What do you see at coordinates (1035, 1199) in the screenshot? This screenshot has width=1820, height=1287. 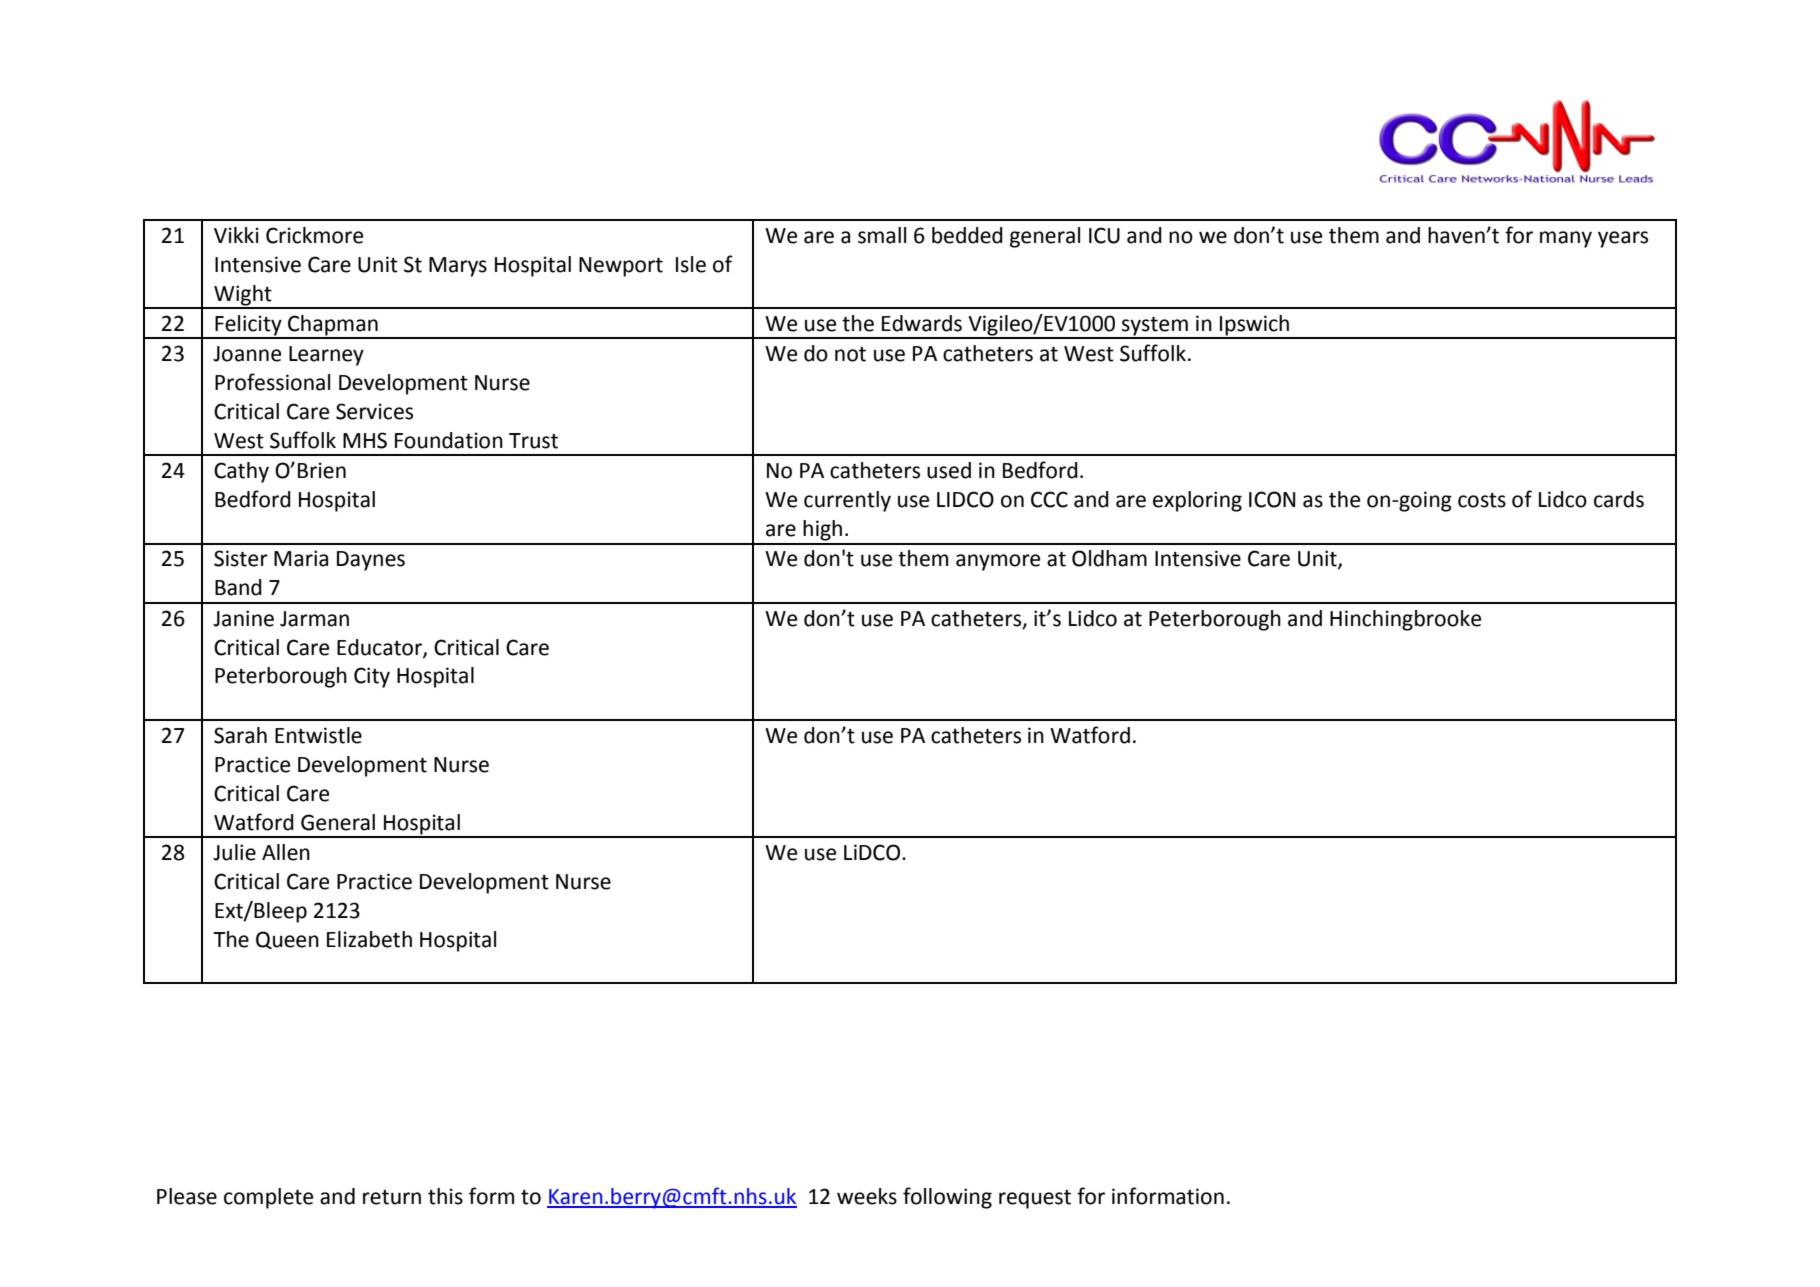 I see `request` at bounding box center [1035, 1199].
